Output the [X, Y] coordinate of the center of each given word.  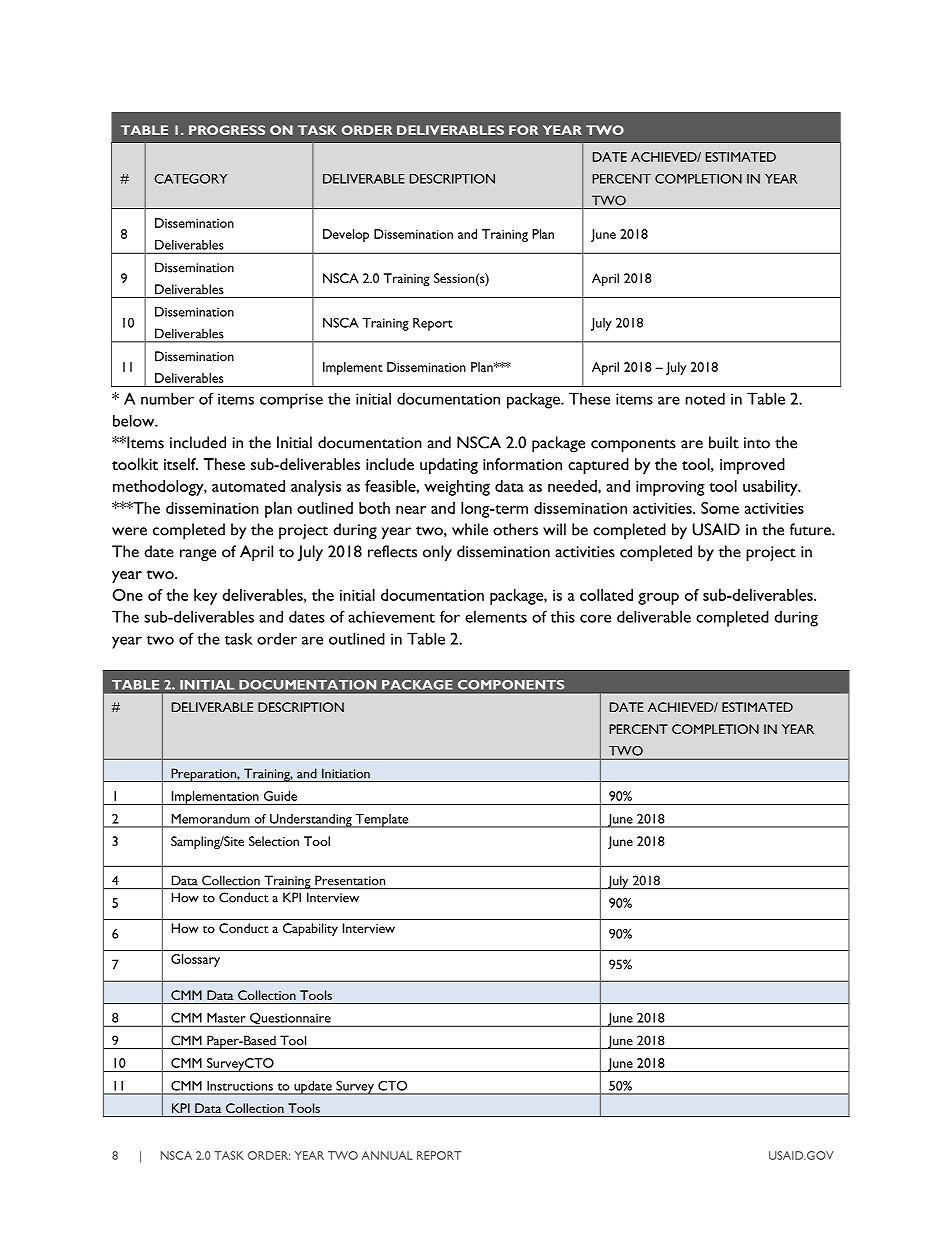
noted [705, 398]
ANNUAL [387, 1155]
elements [496, 616]
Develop [346, 235]
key [205, 597]
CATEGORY [191, 179]
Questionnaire [290, 1020]
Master [226, 1018]
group [658, 599]
